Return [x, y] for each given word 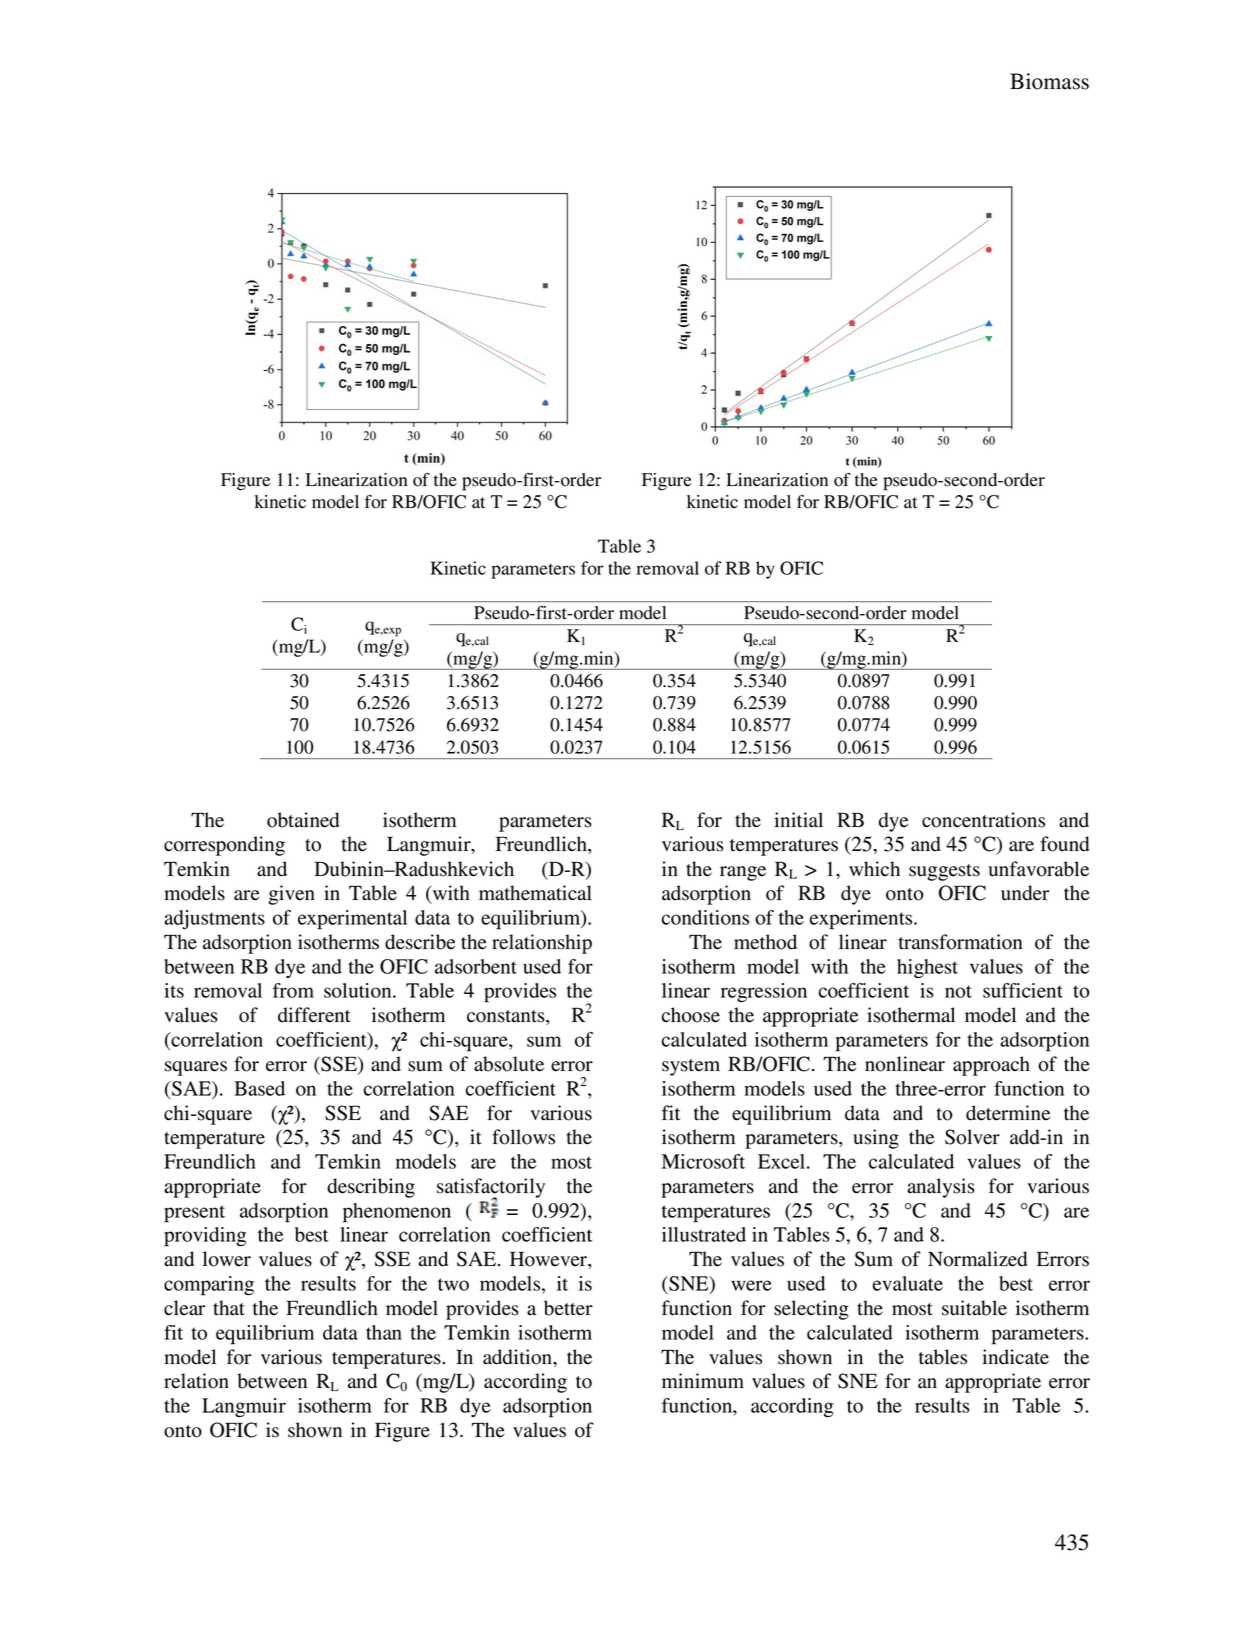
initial [798, 820]
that [229, 1308]
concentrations [983, 820]
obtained [303, 820]
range [743, 873]
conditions [705, 917]
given [291, 895]
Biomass [1049, 81]
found [1064, 844]
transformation [960, 942]
